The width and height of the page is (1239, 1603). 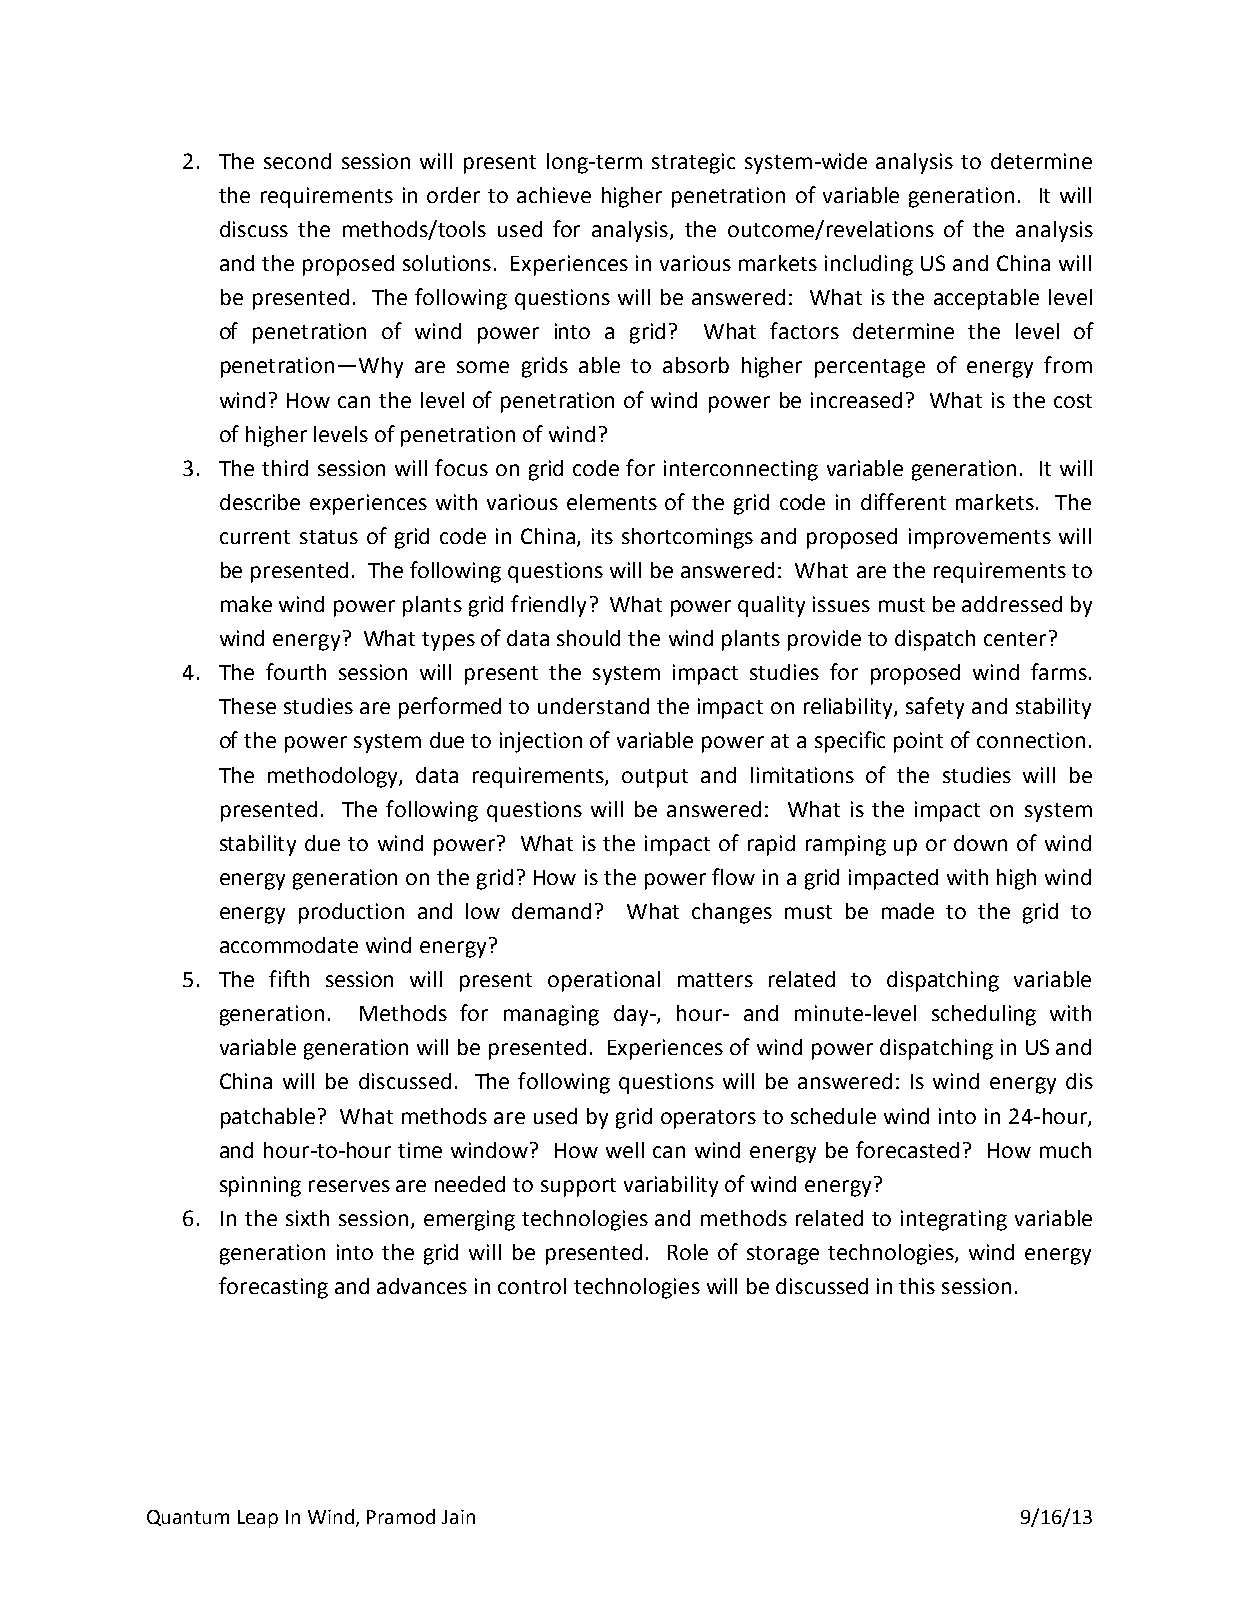 I want to click on second, so click(x=297, y=161).
